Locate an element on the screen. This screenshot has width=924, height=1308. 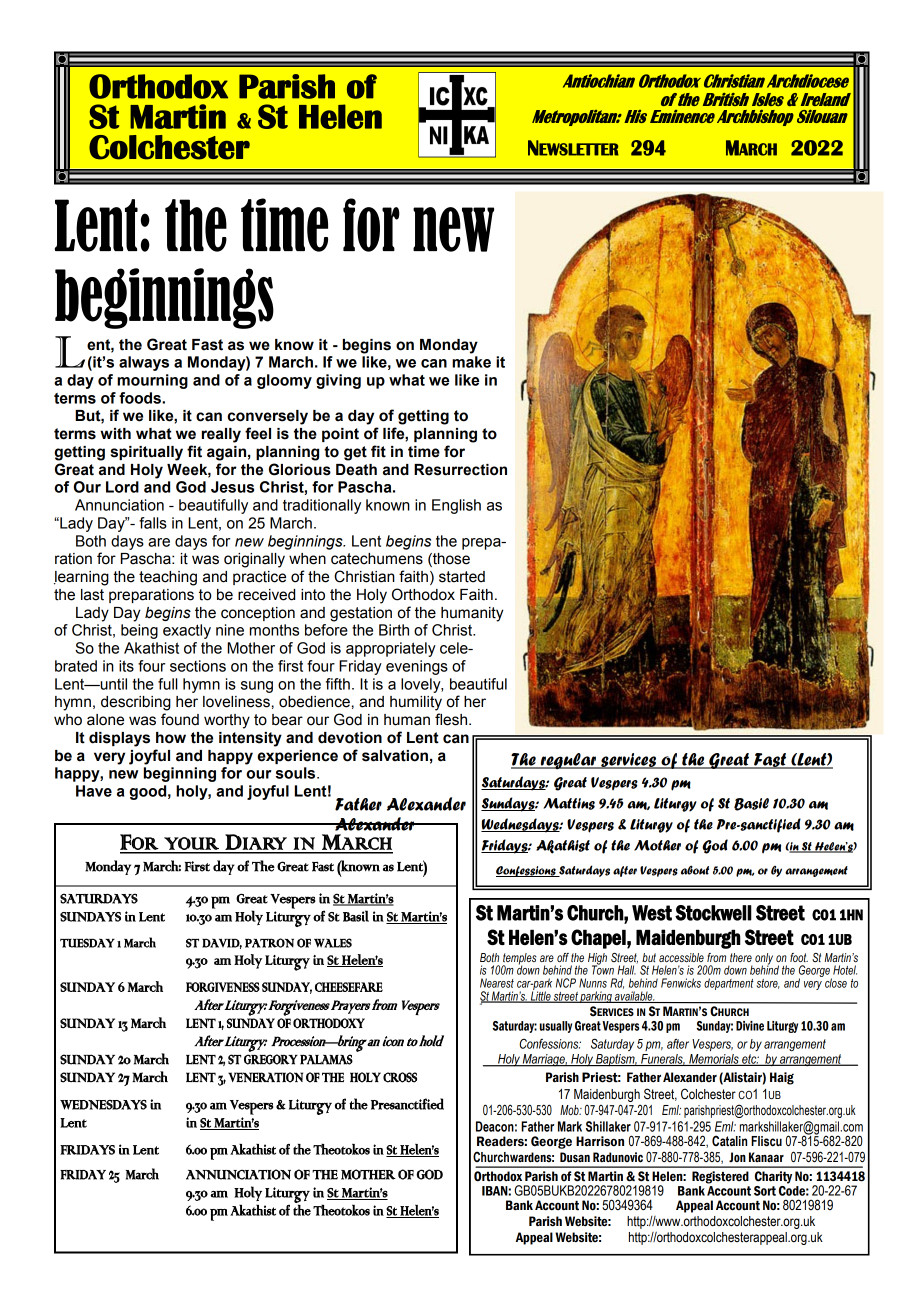
GREGORY is located at coordinates (271, 1059).
